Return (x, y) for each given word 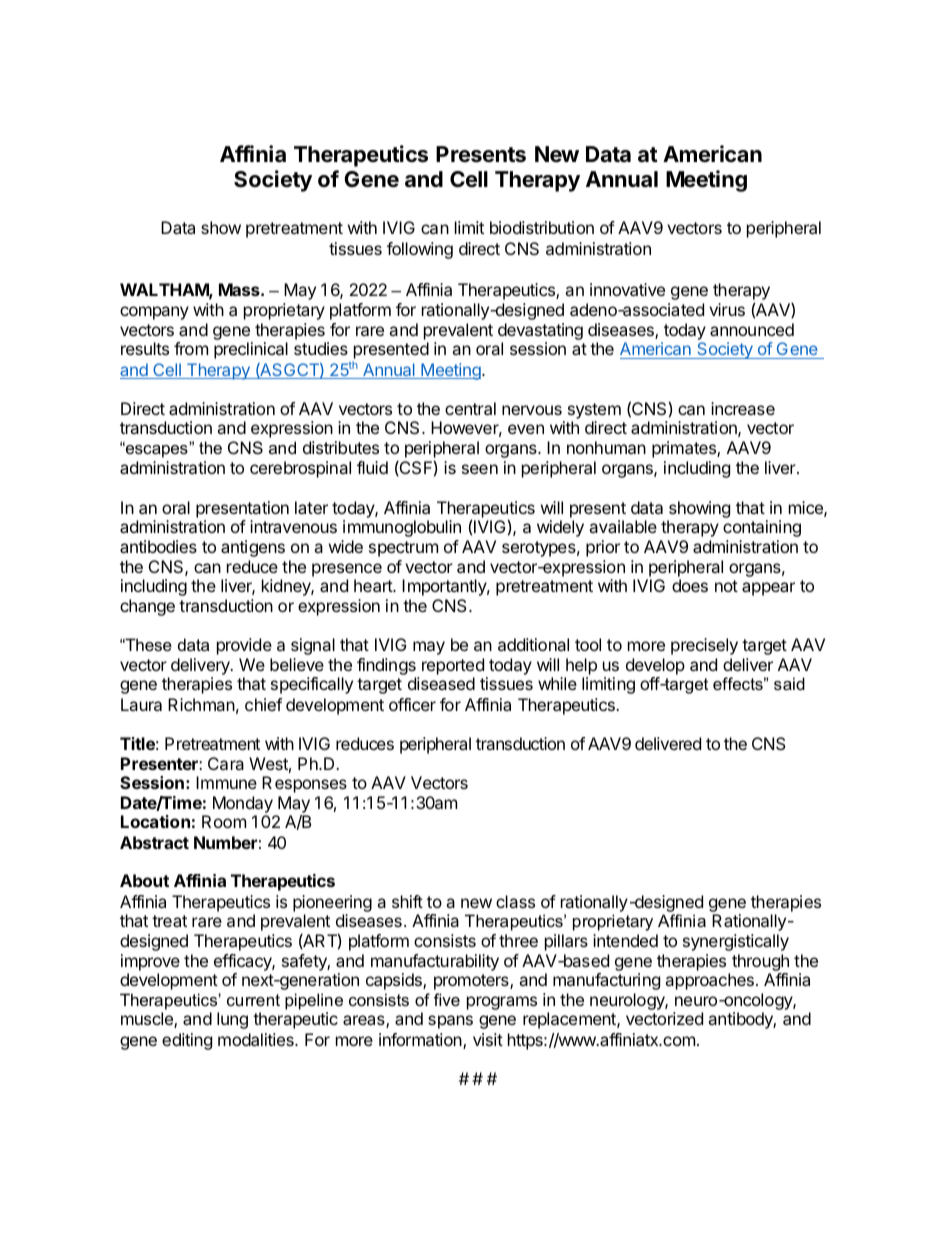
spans (450, 1022)
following (420, 250)
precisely (704, 646)
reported (453, 666)
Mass (240, 289)
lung (232, 1020)
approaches (709, 981)
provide (244, 646)
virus (727, 309)
